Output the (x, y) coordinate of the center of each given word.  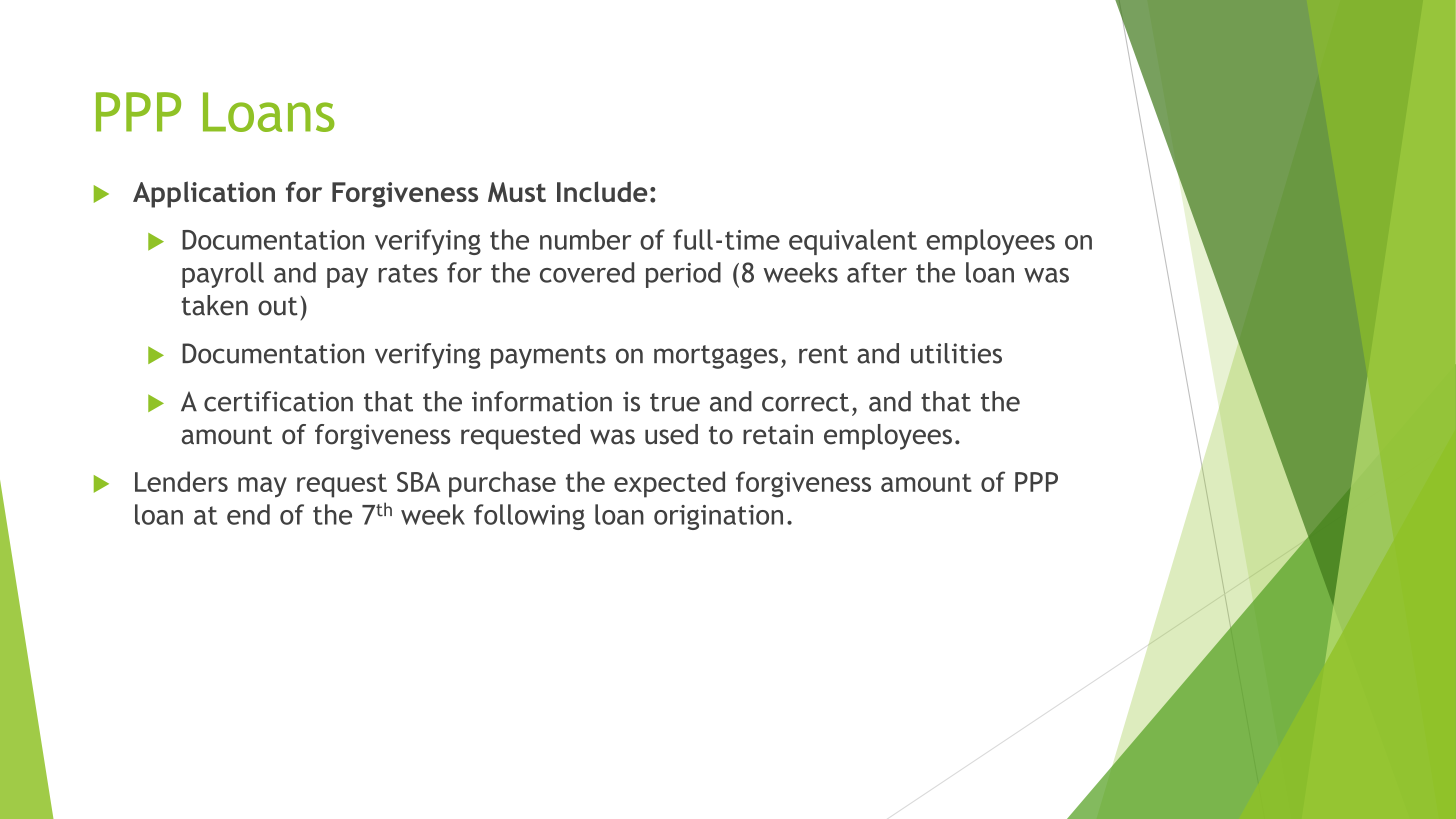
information (542, 401)
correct (805, 402)
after (877, 272)
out (278, 306)
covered (587, 272)
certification (278, 401)
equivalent (853, 242)
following (529, 517)
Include (602, 191)
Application (204, 194)
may (262, 487)
